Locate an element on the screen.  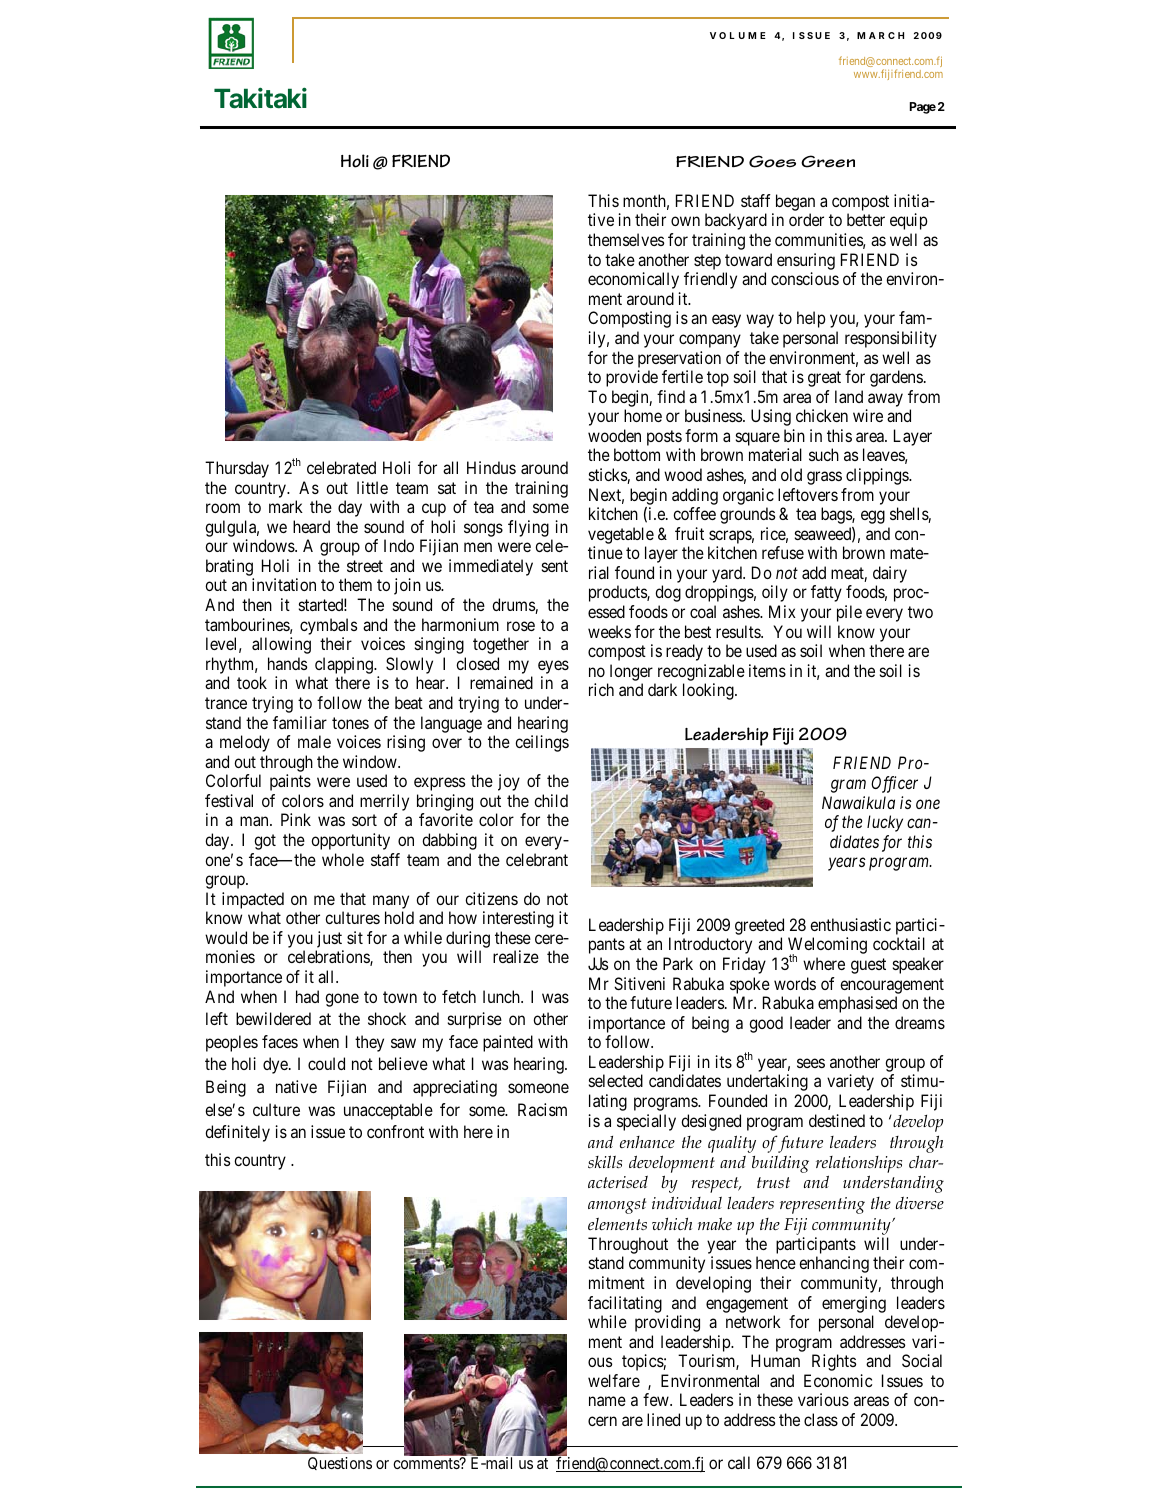
definitely is located at coordinates (237, 1133).
